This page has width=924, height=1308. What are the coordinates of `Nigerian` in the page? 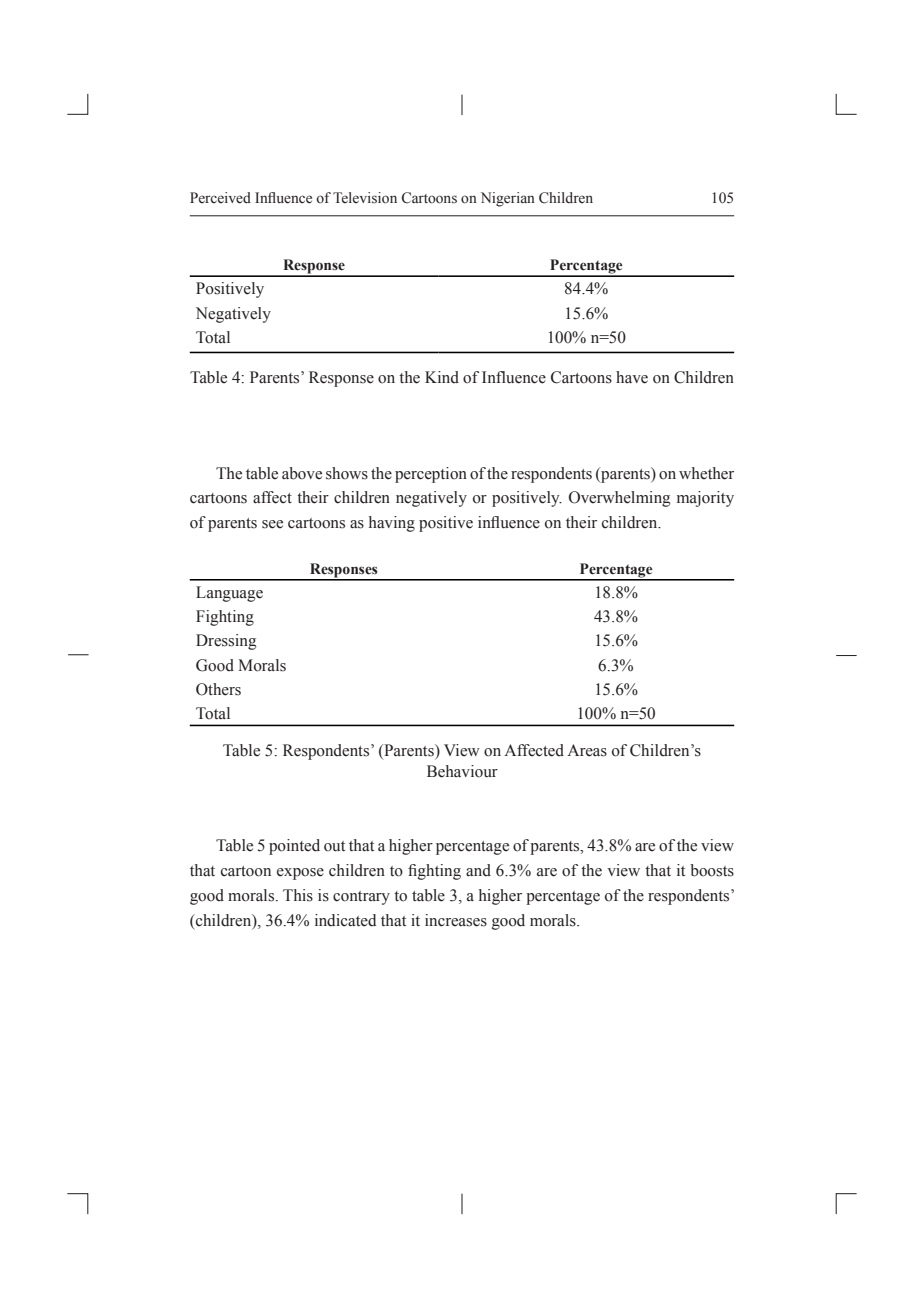 It's located at (508, 199).
